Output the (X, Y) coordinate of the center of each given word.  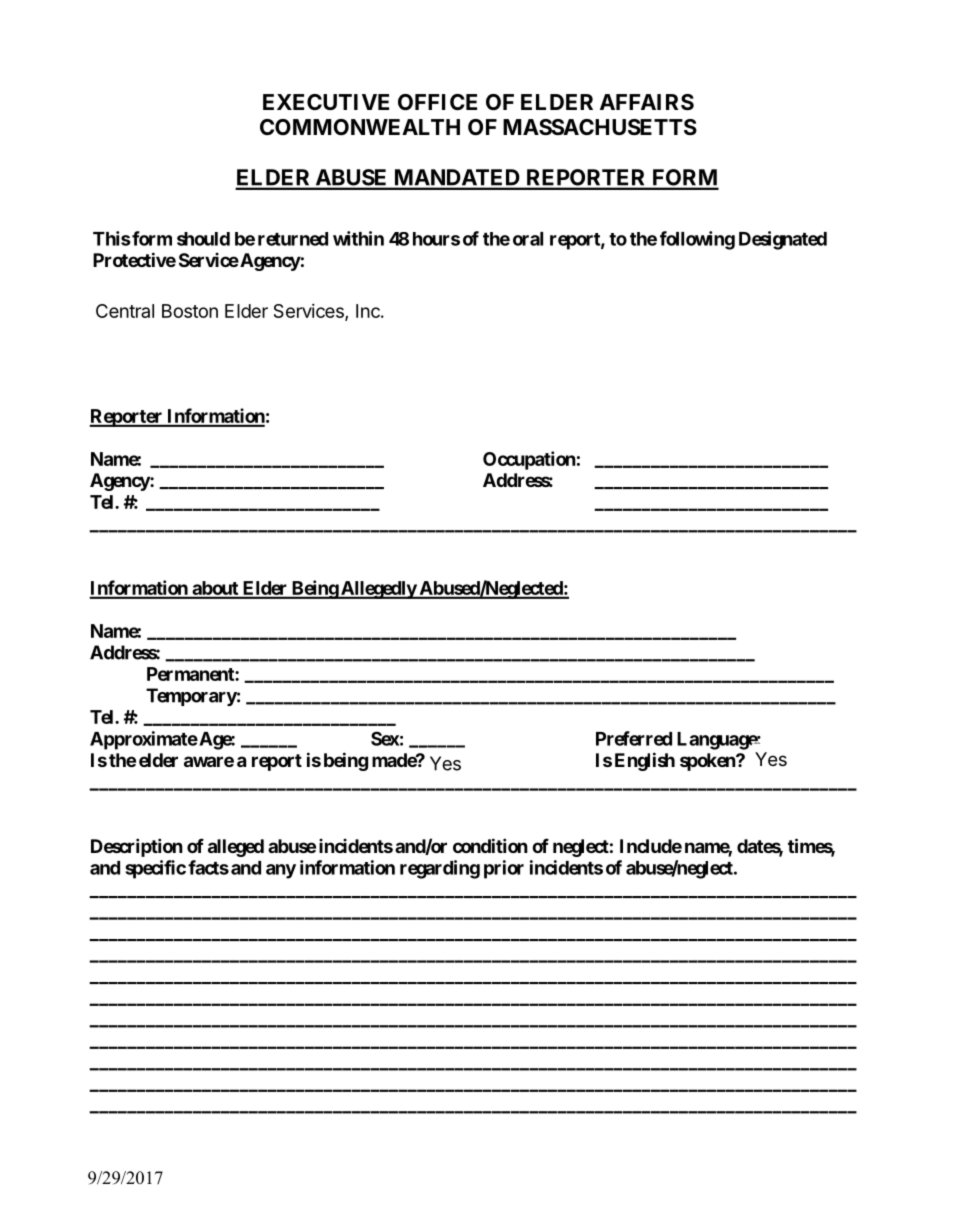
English (645, 761)
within (358, 238)
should (203, 239)
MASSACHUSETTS (600, 127)
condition (490, 845)
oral (528, 239)
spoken (708, 762)
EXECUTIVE (326, 102)
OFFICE (437, 102)
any (281, 871)
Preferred (634, 738)
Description (137, 847)
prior (504, 869)
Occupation (529, 460)
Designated (783, 240)
